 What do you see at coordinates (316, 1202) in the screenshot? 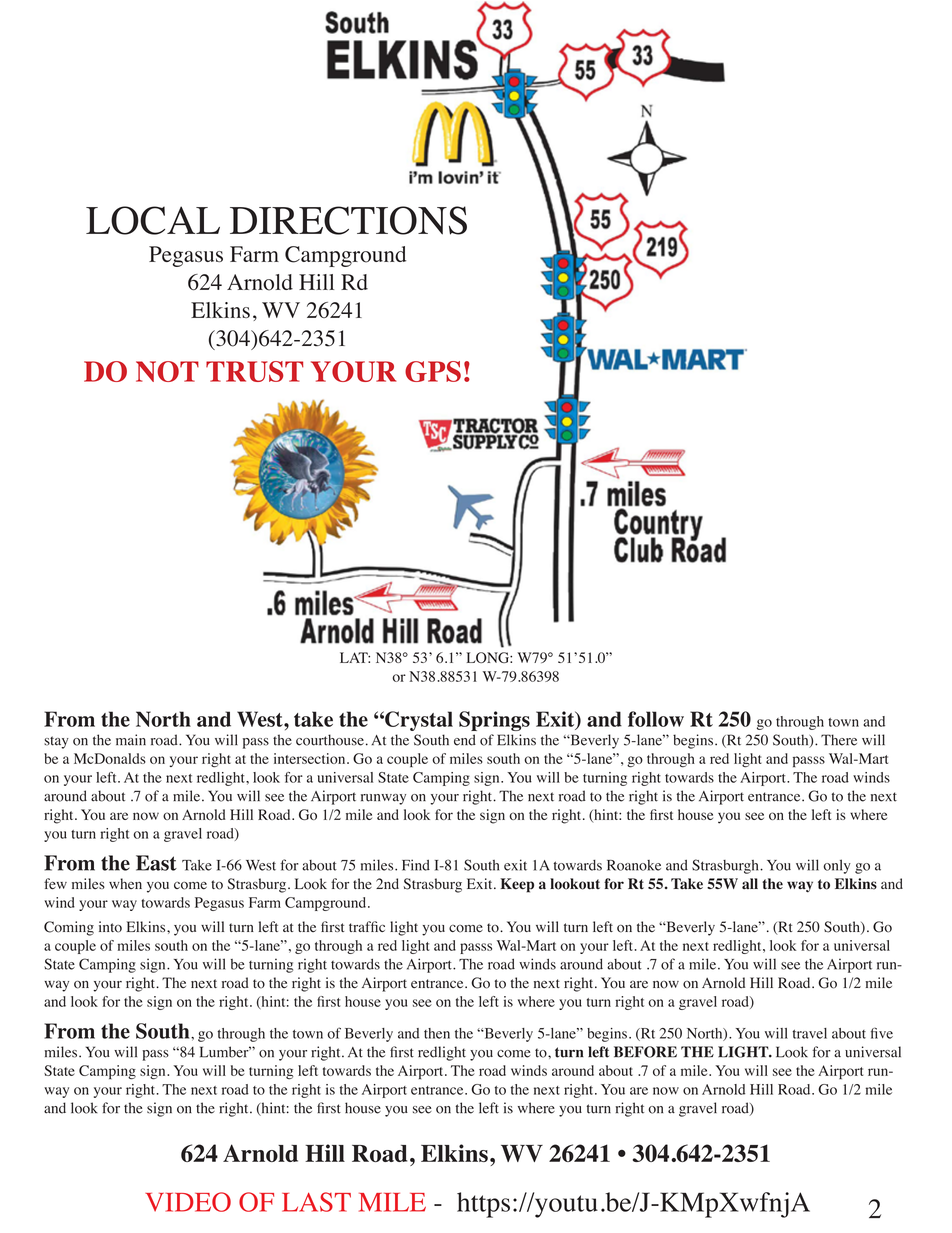
I see `LAST` at bounding box center [316, 1202].
